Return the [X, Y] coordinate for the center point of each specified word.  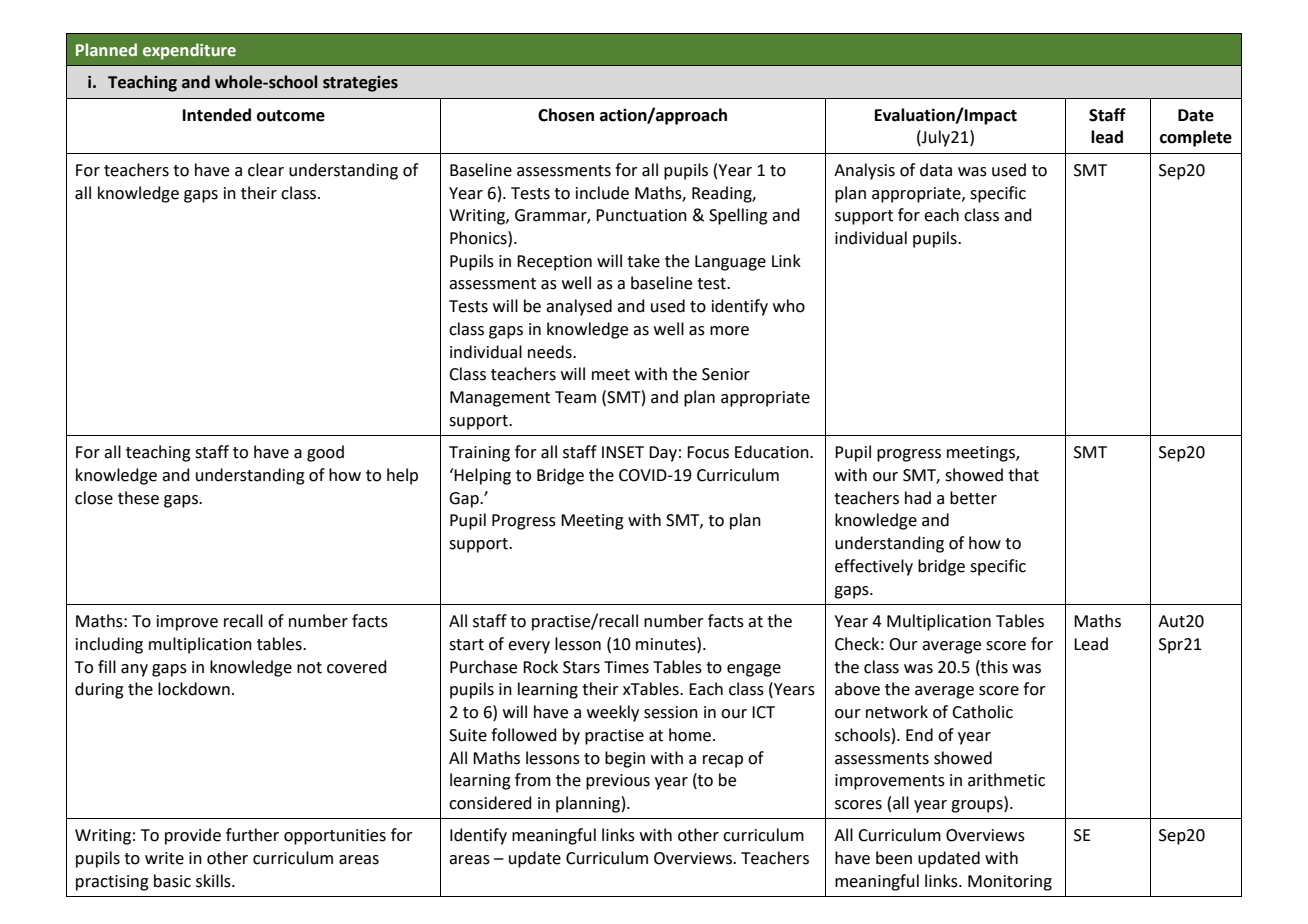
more [729, 331]
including [109, 645]
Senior [726, 374]
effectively [874, 567]
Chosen [566, 115]
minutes [667, 644]
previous [618, 782]
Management [500, 399]
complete [1196, 138]
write [164, 858]
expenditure [189, 51]
